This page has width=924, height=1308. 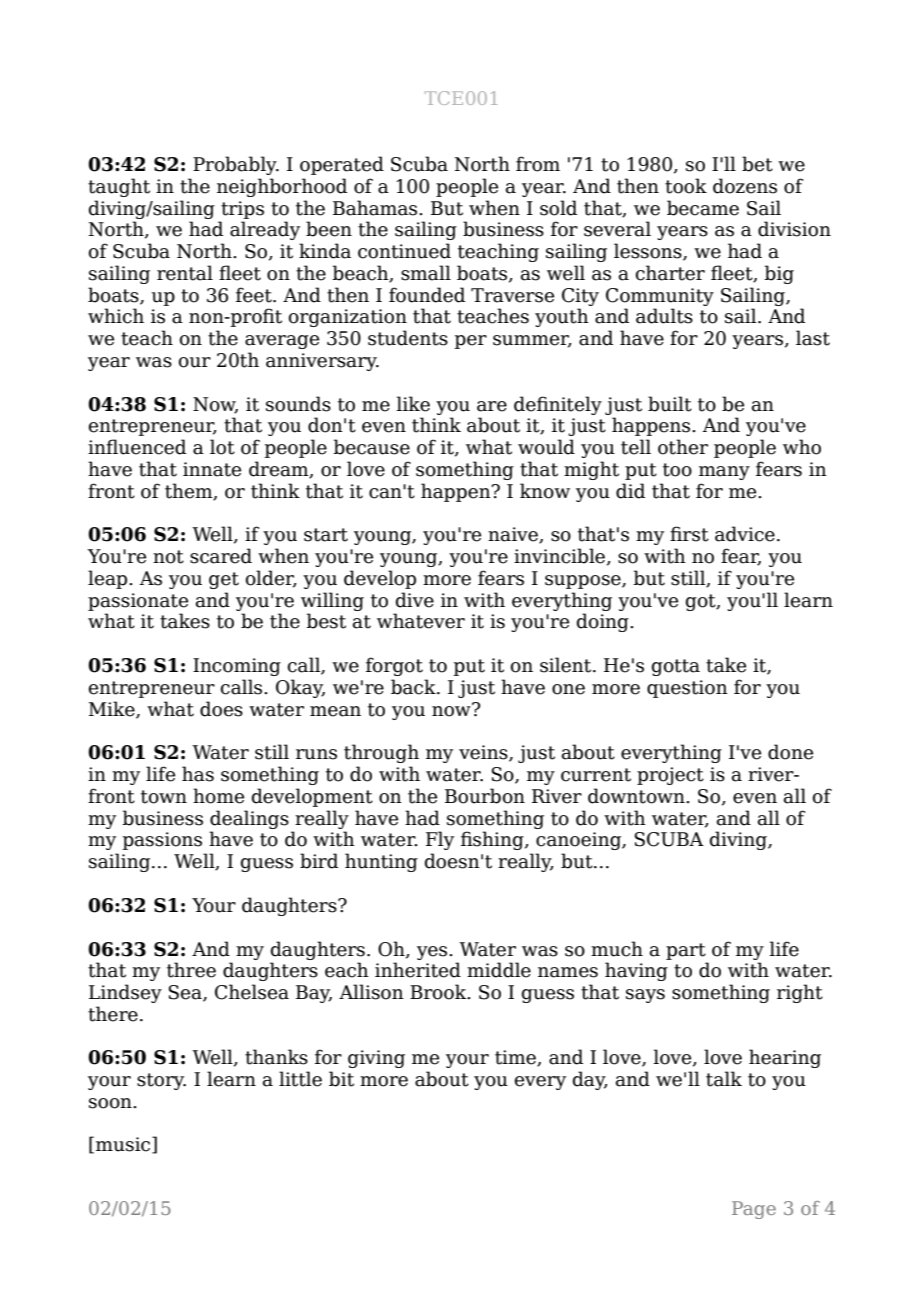 I want to click on dozens, so click(x=745, y=186).
